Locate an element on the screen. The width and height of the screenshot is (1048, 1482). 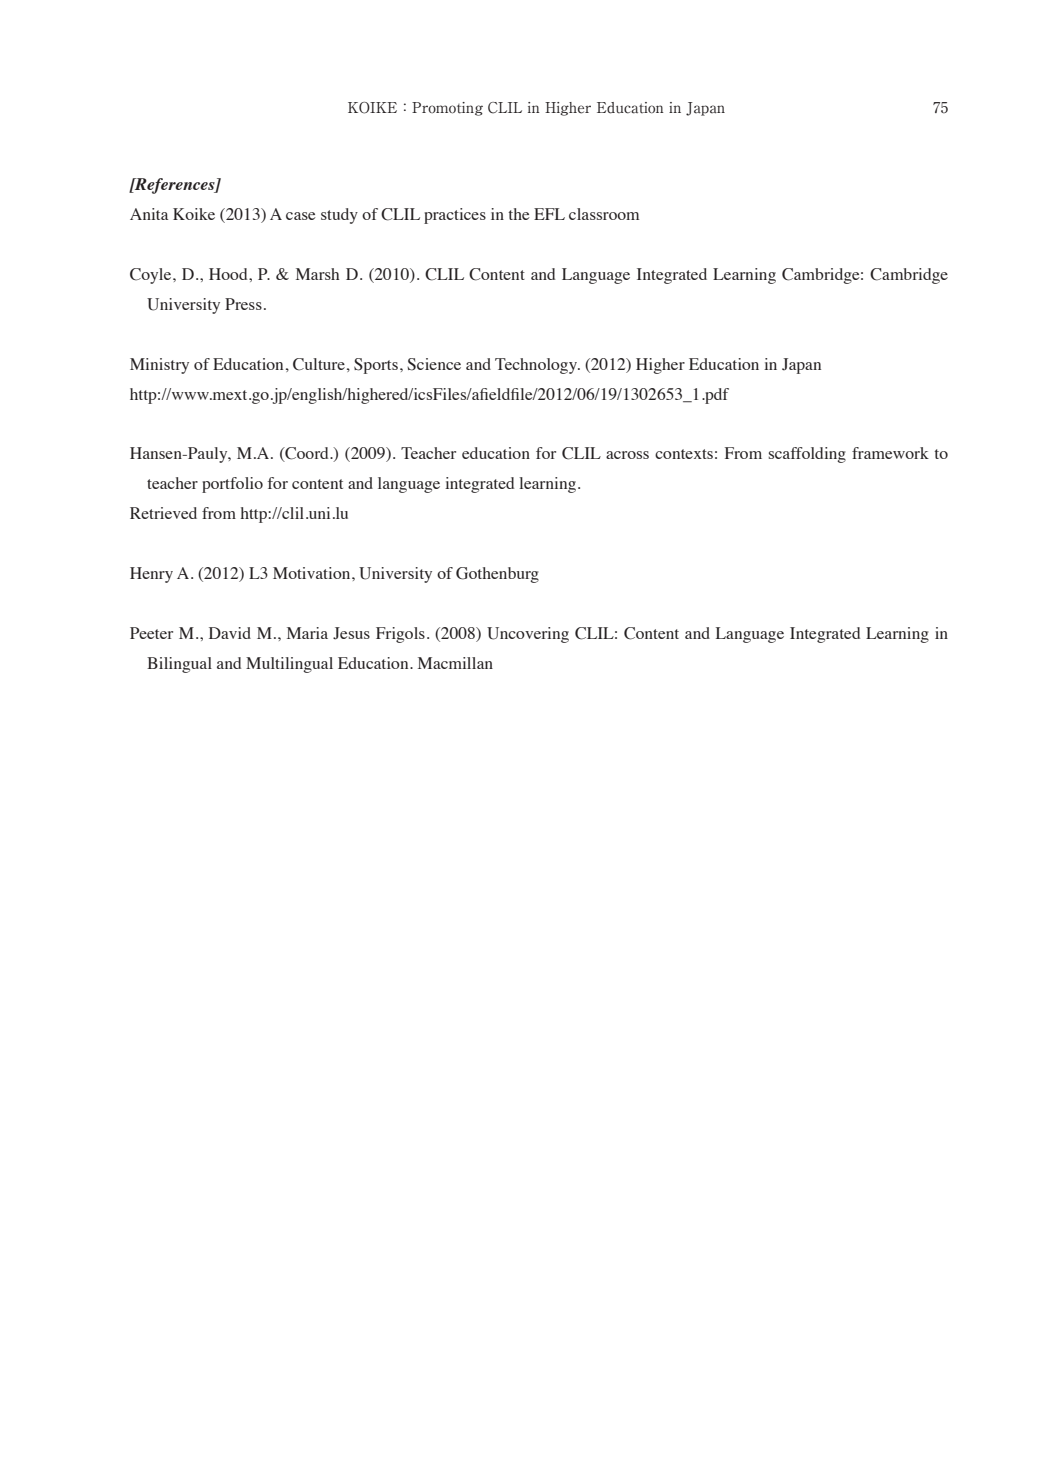
framework is located at coordinates (890, 453).
